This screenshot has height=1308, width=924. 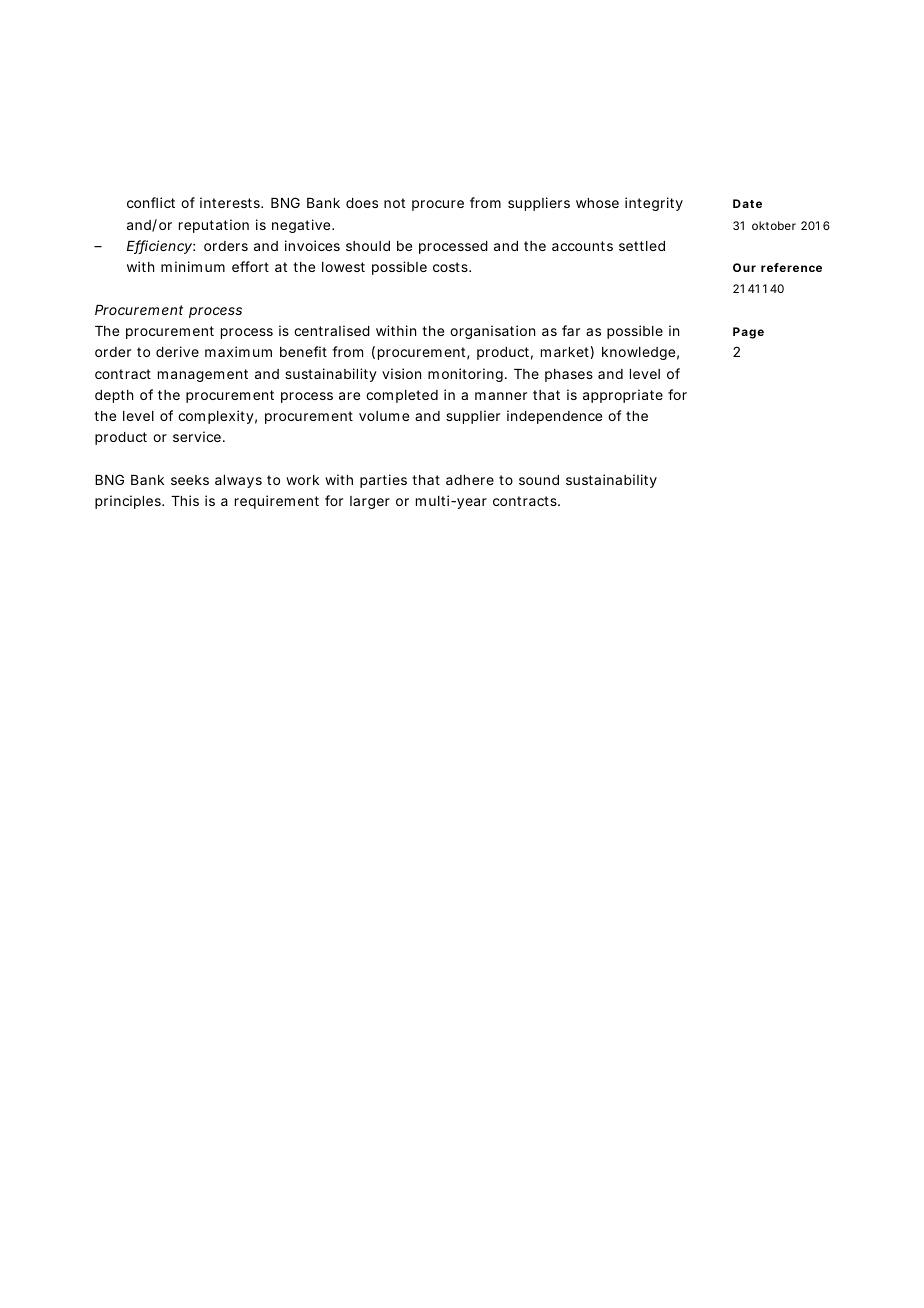 What do you see at coordinates (492, 332) in the screenshot?
I see `organisation` at bounding box center [492, 332].
